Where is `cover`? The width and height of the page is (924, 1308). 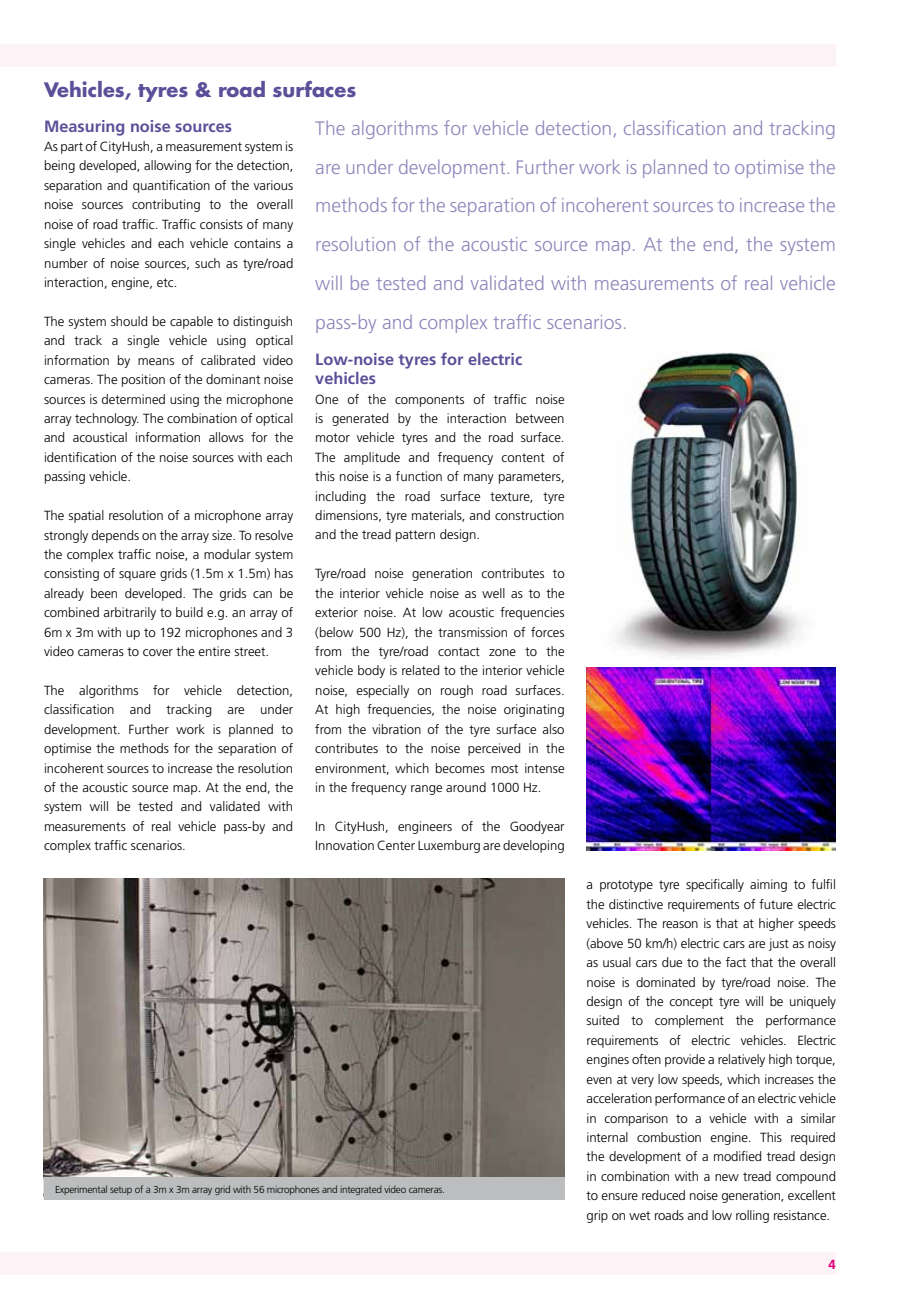 cover is located at coordinates (158, 652).
